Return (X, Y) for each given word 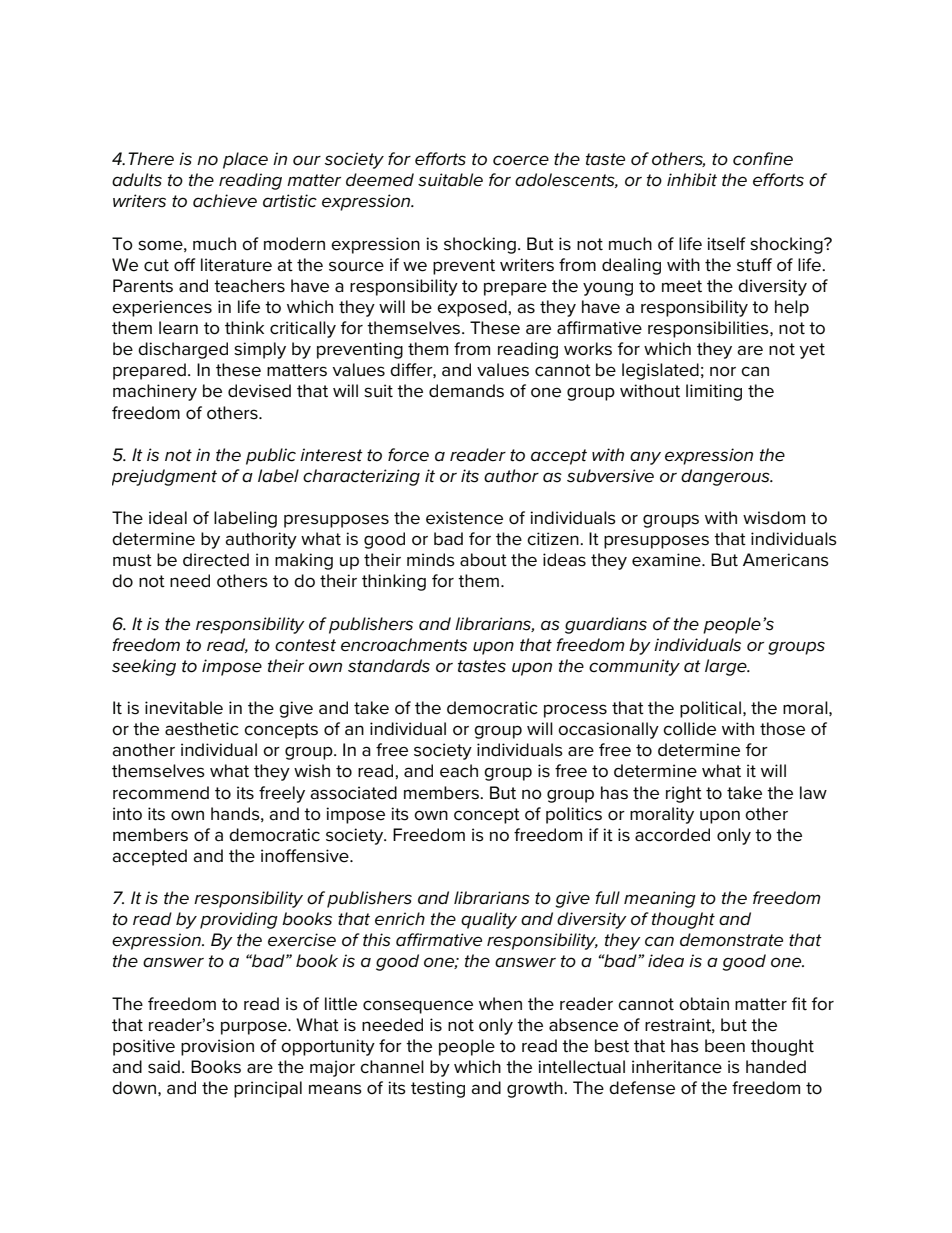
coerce (521, 160)
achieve (225, 201)
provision (217, 1047)
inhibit (692, 179)
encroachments (404, 645)
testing (438, 1089)
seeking (144, 667)
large (727, 667)
